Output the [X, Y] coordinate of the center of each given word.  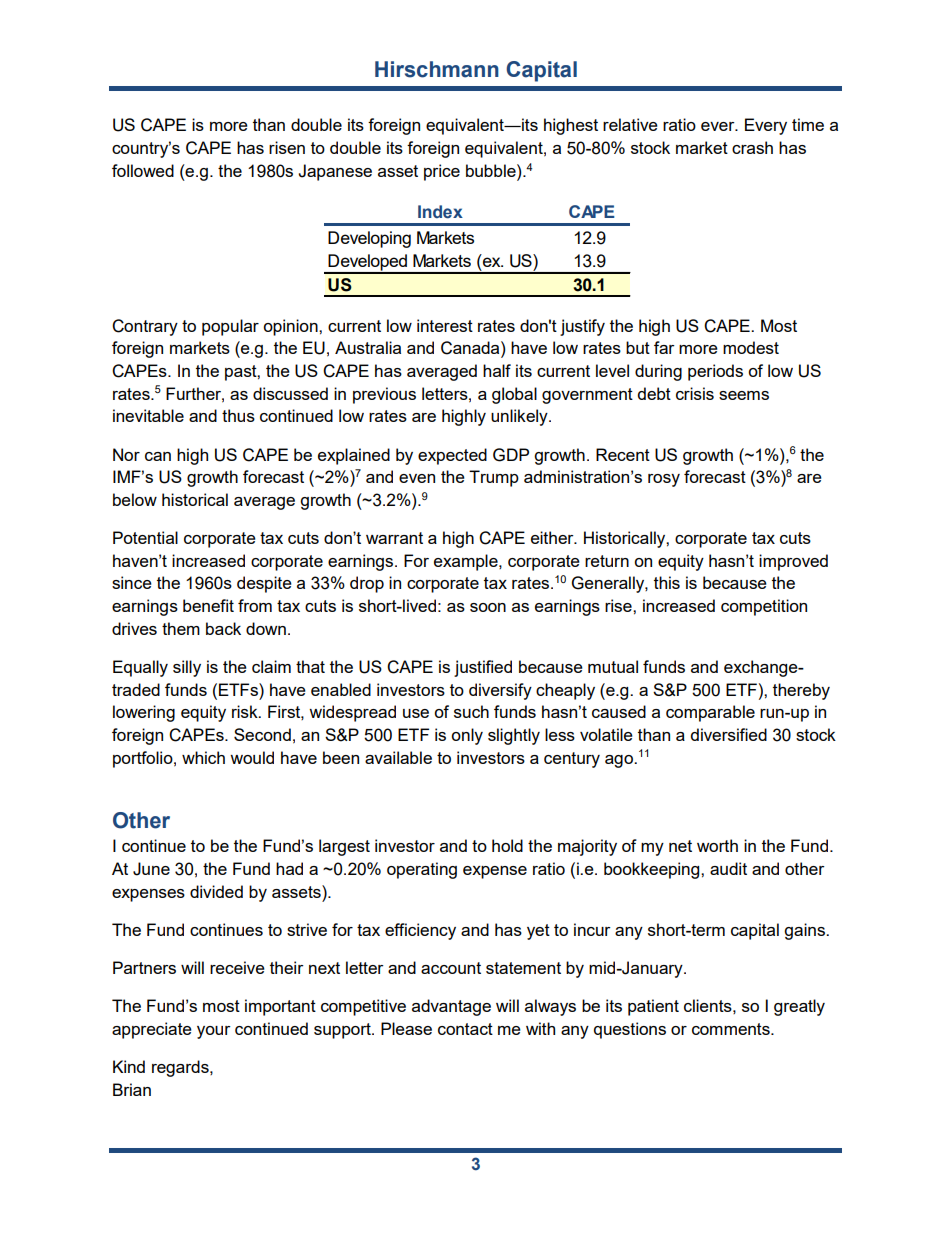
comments [732, 1029]
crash [752, 147]
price [442, 172]
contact [465, 1029]
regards [181, 1068]
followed [143, 170]
